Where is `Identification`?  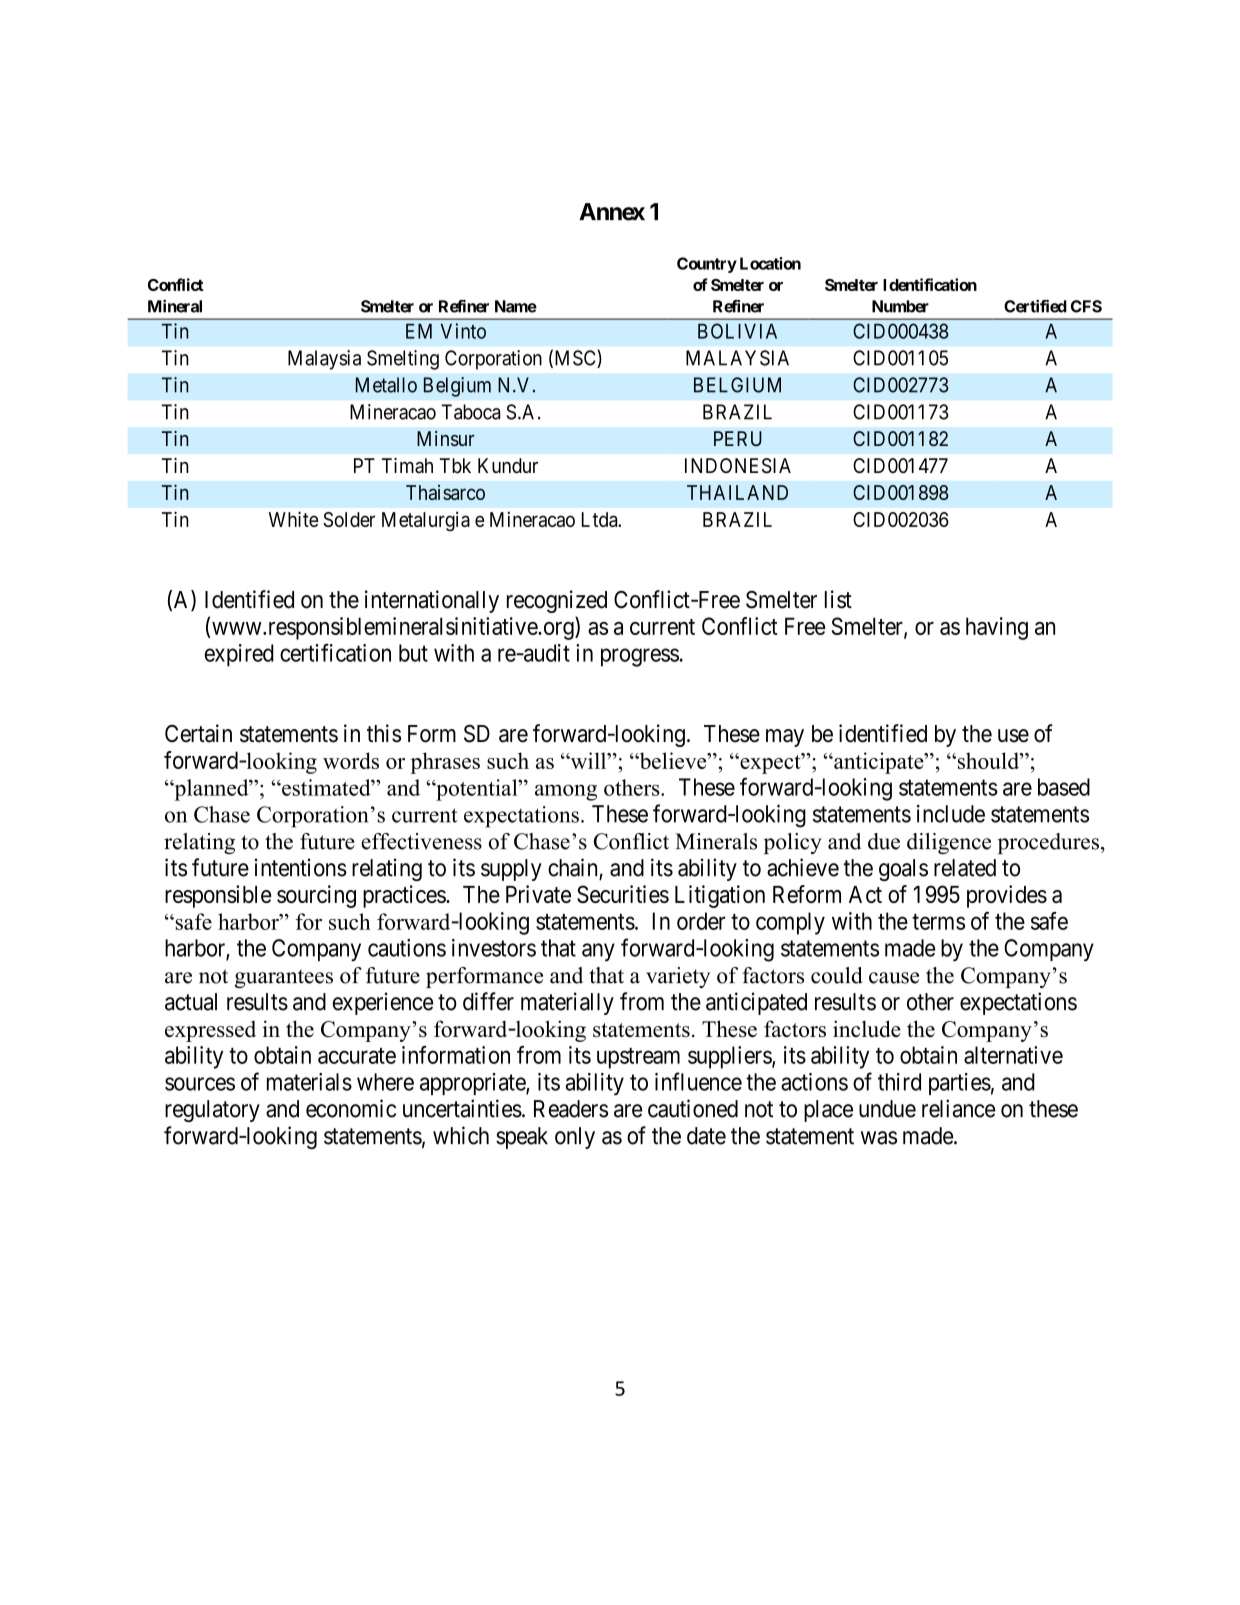
Identification is located at coordinates (930, 284).
